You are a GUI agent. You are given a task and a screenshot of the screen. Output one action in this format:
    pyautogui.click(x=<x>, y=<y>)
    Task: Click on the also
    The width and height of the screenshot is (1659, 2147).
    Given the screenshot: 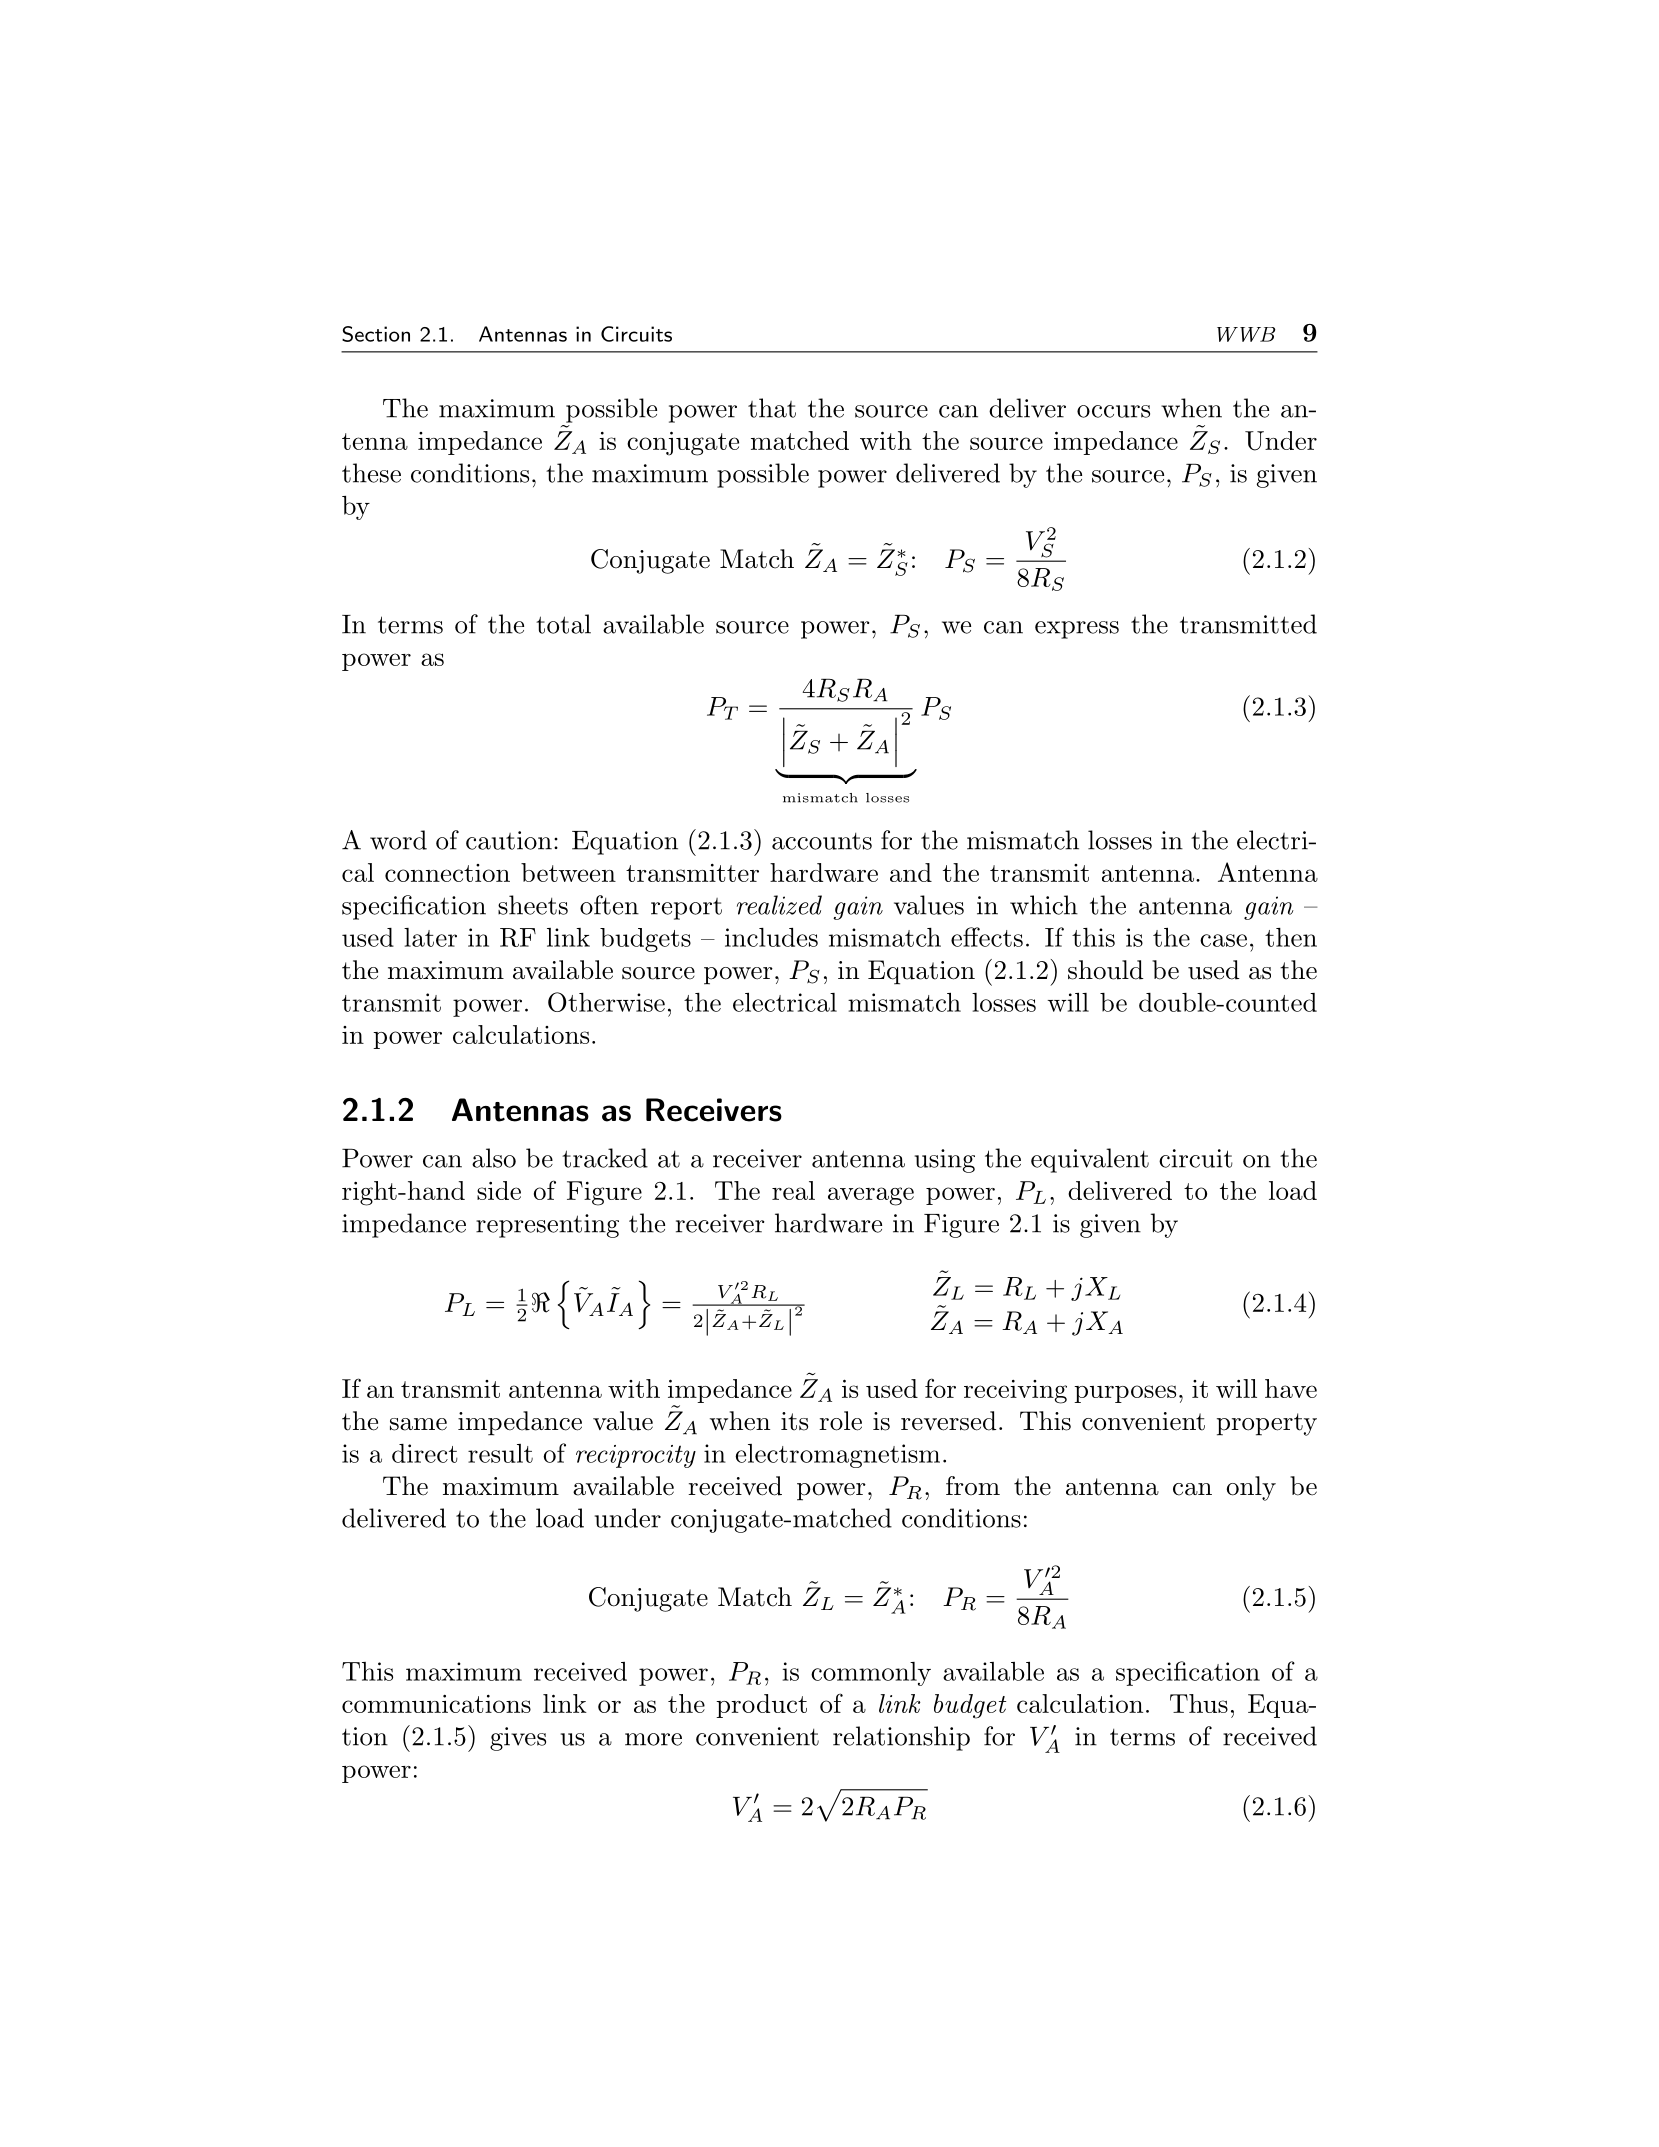 What is the action you would take?
    pyautogui.click(x=494, y=1158)
